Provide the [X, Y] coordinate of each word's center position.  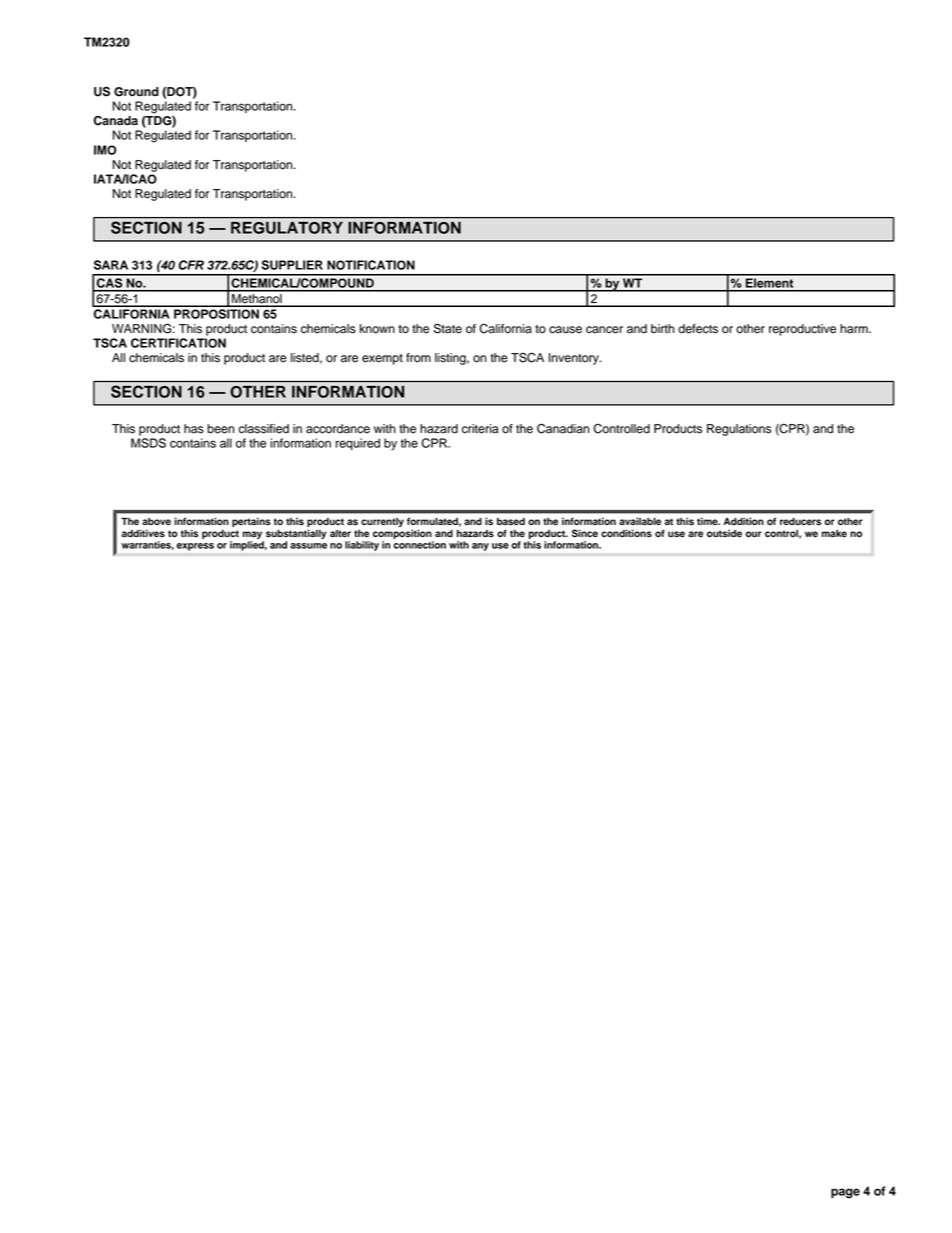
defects [698, 329]
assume [308, 546]
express [195, 547]
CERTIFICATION [178, 343]
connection [419, 545]
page [845, 1193]
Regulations [739, 430]
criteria [480, 429]
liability [362, 546]
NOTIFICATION [371, 265]
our [753, 534]
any [480, 547]
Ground [136, 92]
